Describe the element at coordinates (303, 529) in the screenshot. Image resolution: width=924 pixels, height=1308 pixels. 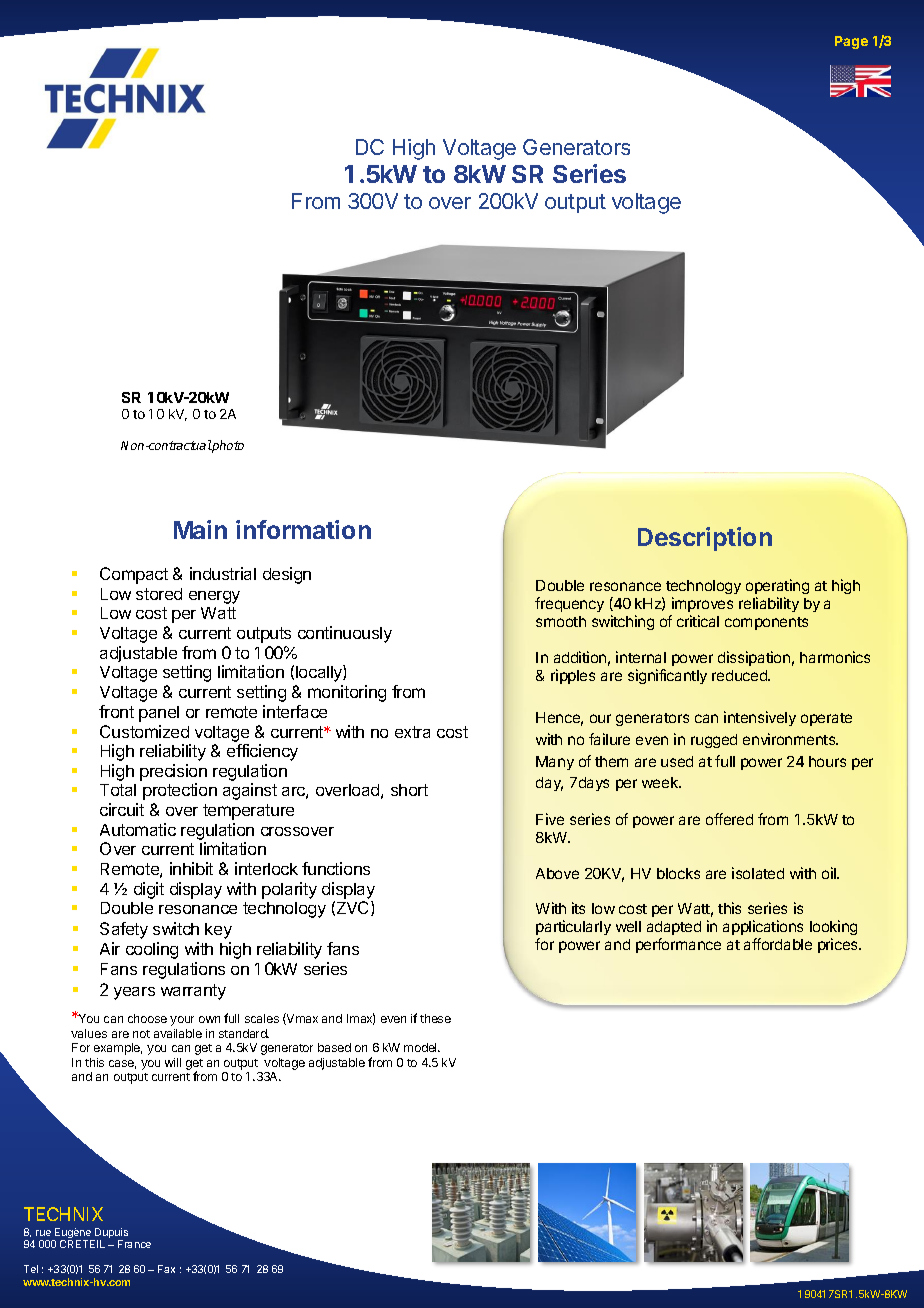
I see `information` at that location.
